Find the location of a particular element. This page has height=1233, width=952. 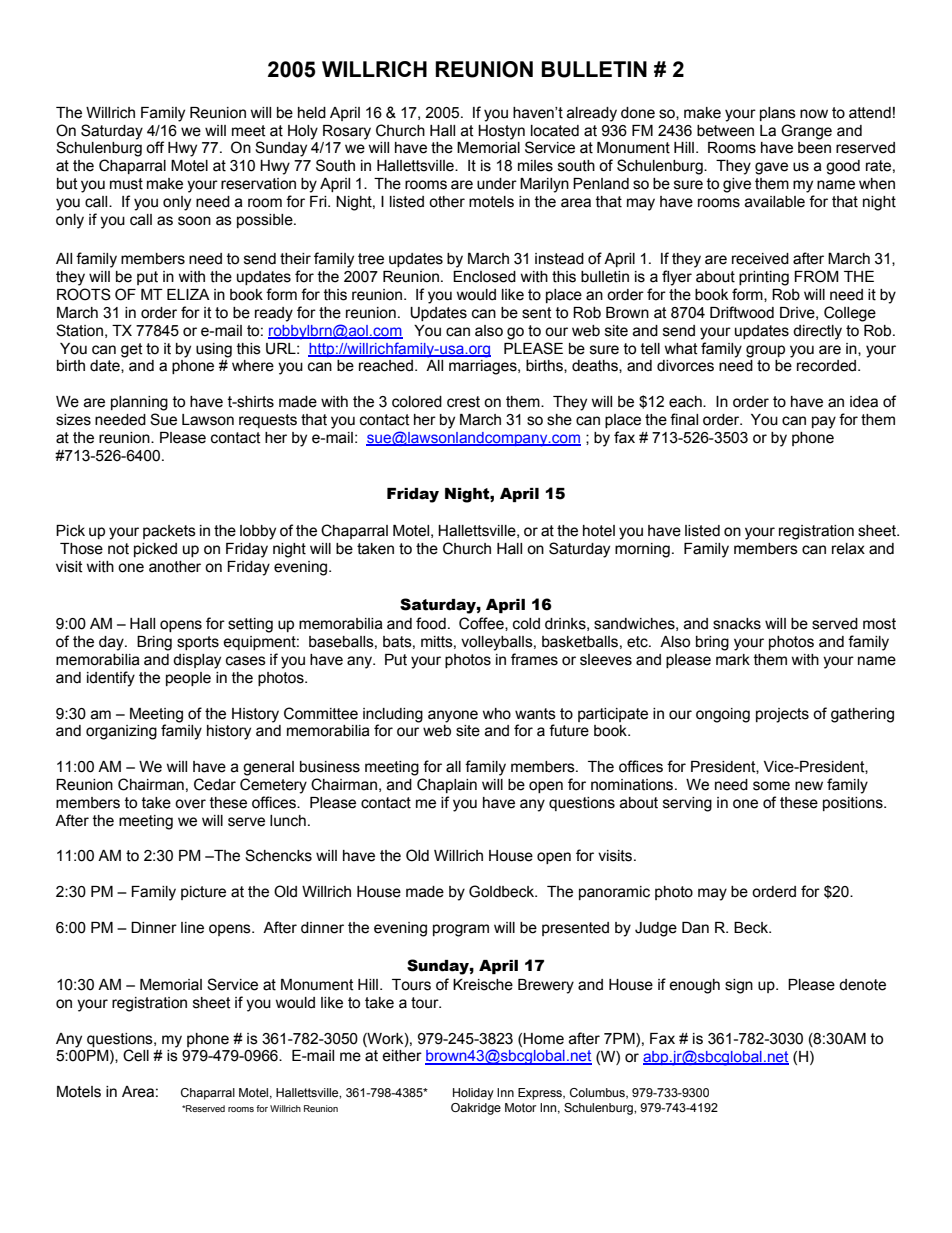

Grange is located at coordinates (806, 132).
